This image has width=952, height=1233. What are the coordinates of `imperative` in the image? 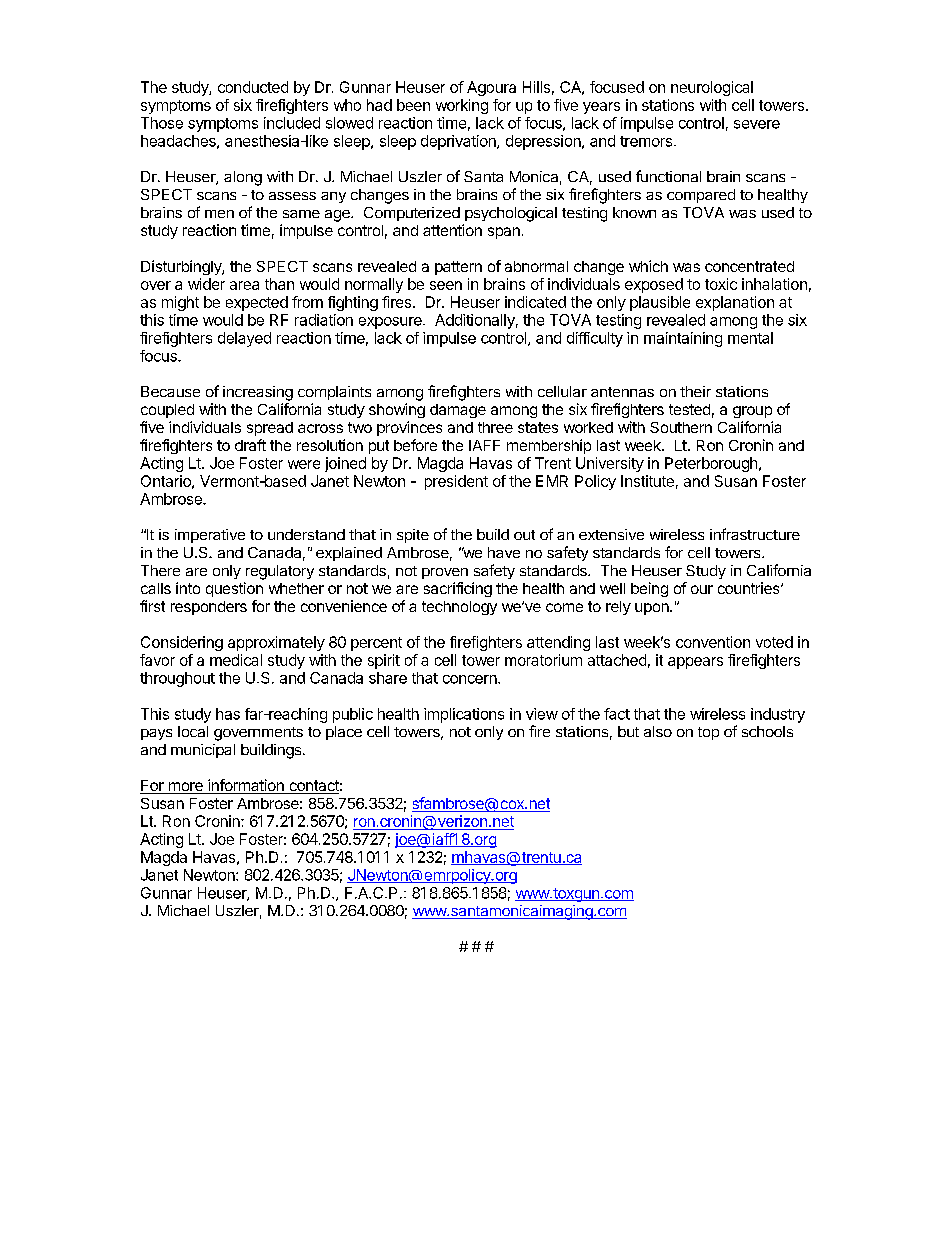 It's located at (210, 536).
